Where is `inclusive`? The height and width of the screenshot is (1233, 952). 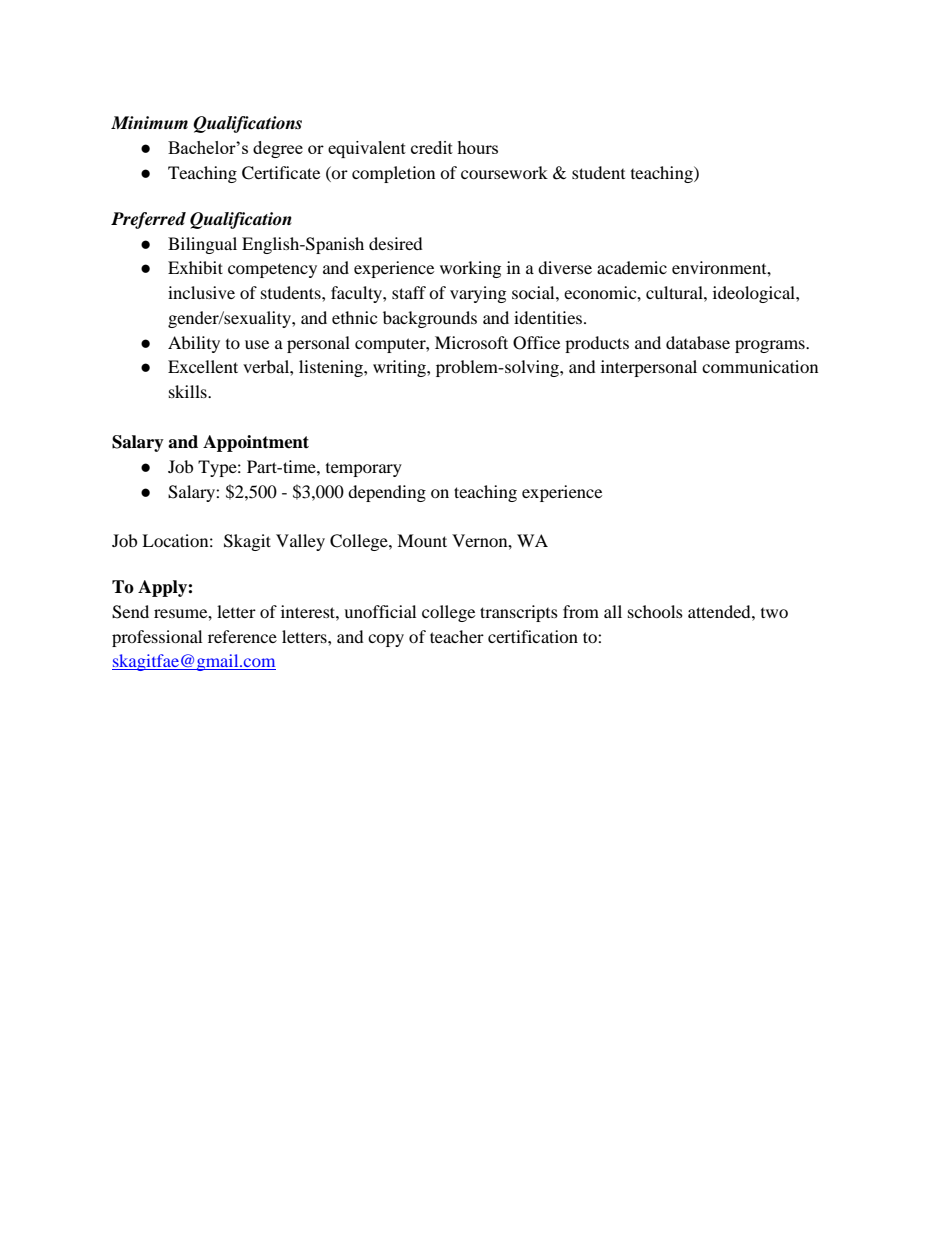 inclusive is located at coordinates (201, 292).
